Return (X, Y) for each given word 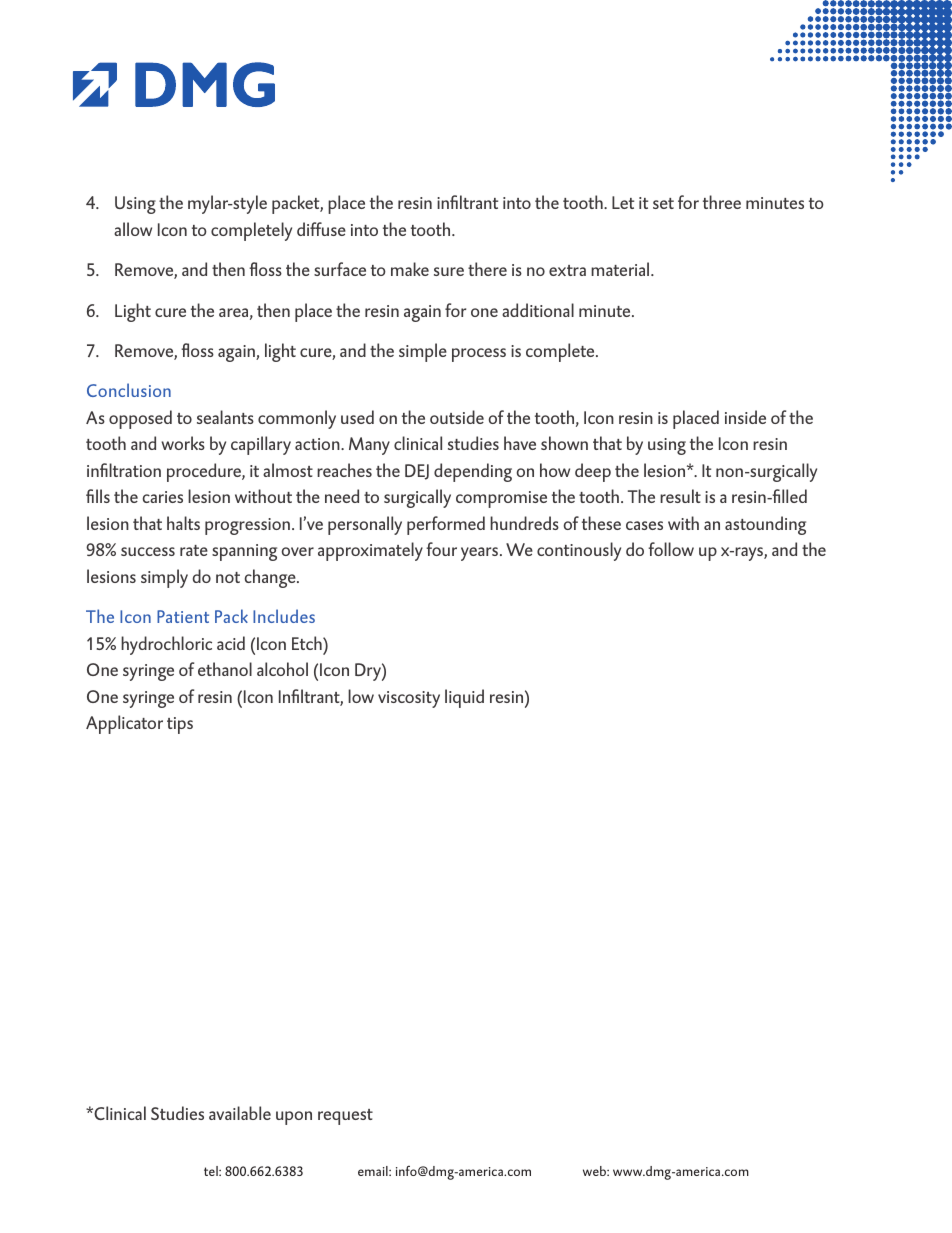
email (374, 1171)
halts (183, 523)
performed (446, 525)
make (410, 269)
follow (671, 549)
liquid (464, 698)
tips (180, 725)
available (240, 1113)
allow (133, 229)
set (663, 203)
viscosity (409, 699)
